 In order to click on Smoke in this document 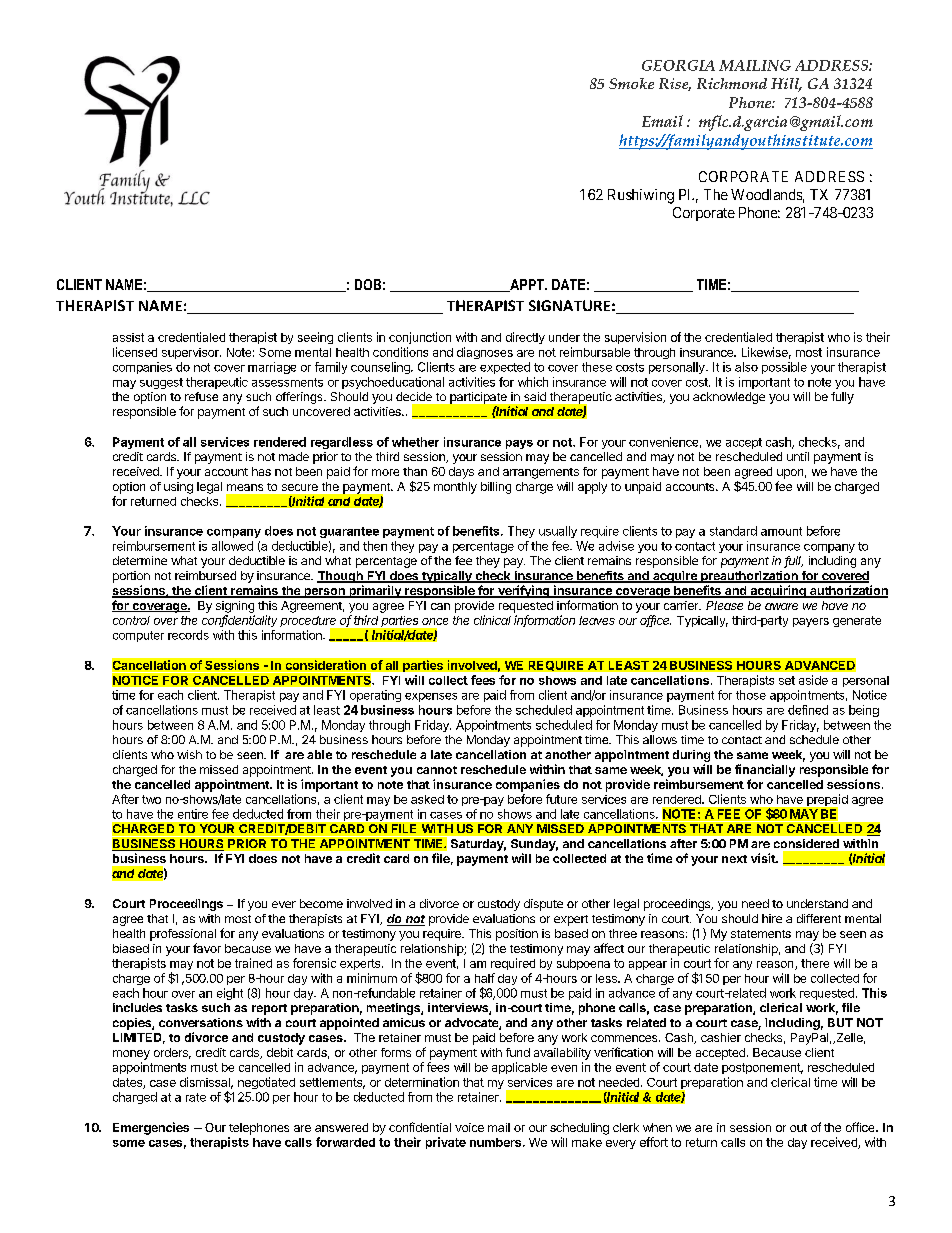, I will do `click(631, 83)`.
